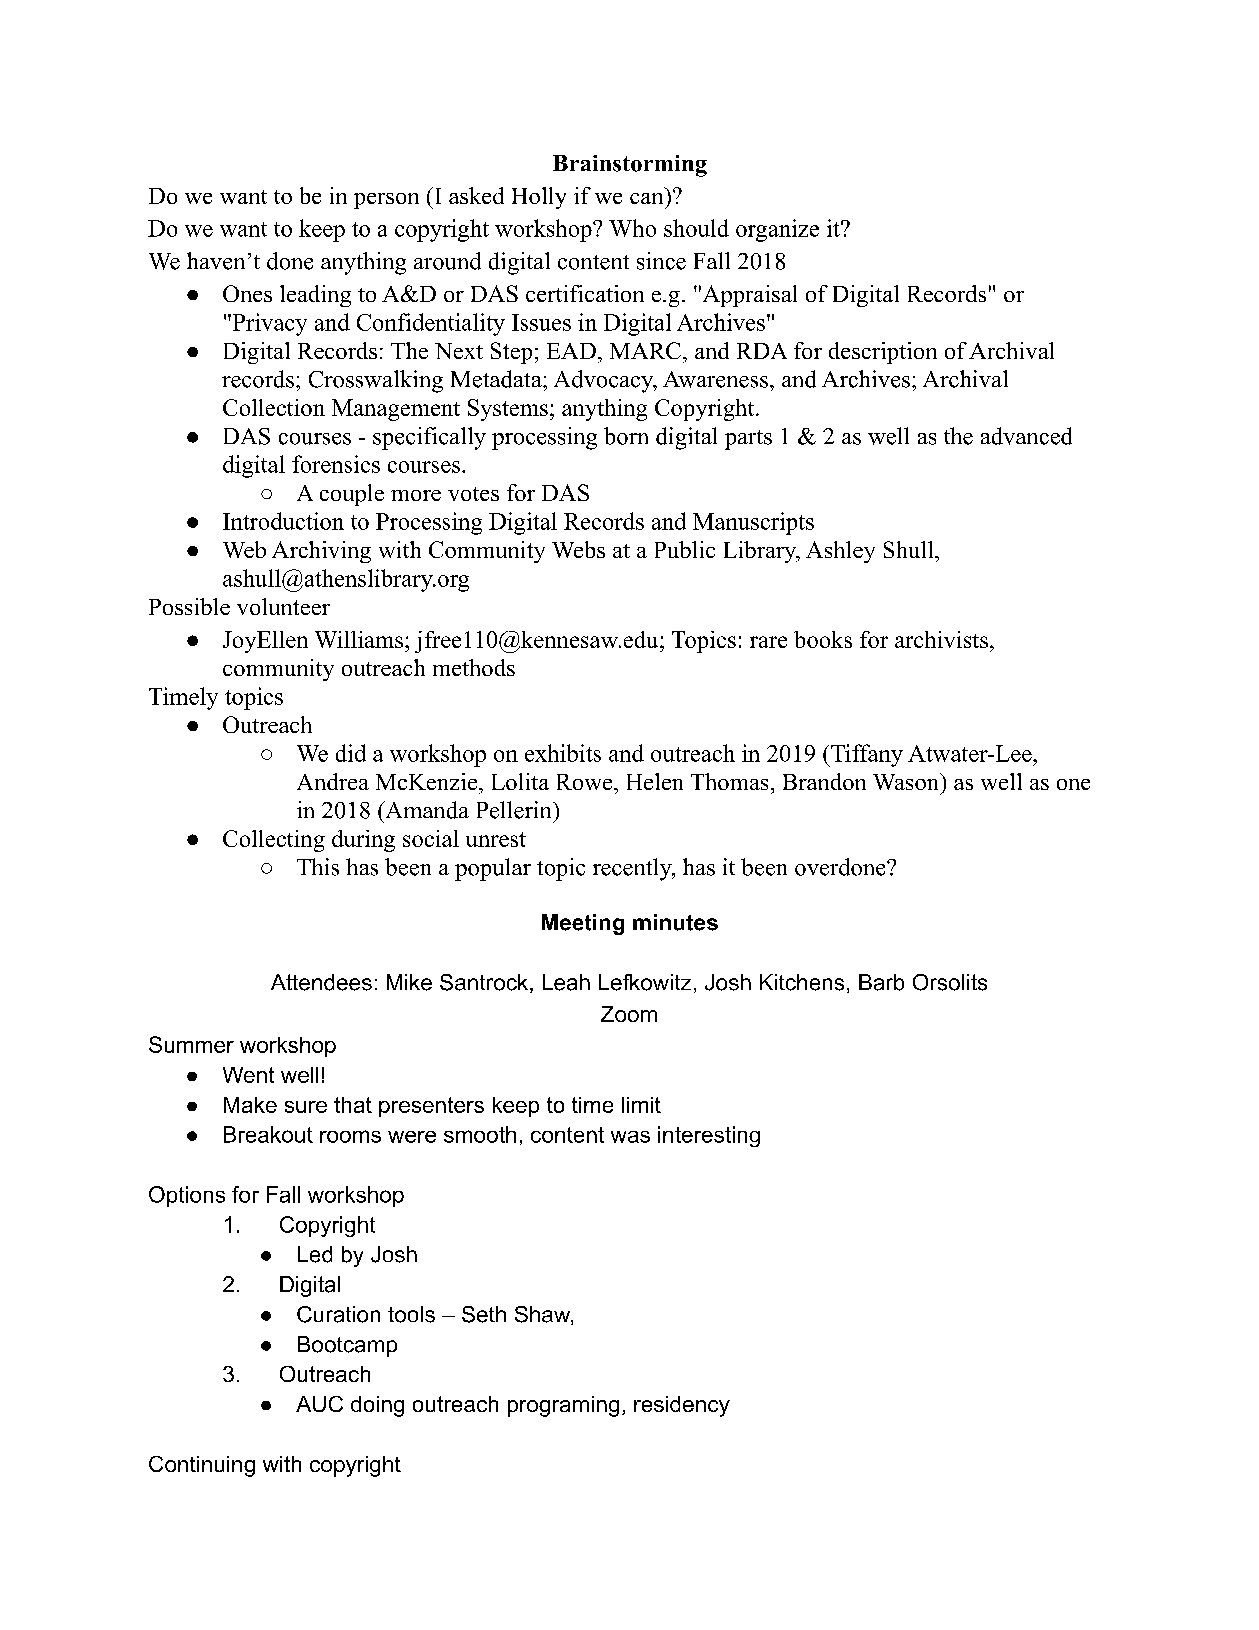 Image resolution: width=1259 pixels, height=1630 pixels. I want to click on AUC, so click(319, 1404).
